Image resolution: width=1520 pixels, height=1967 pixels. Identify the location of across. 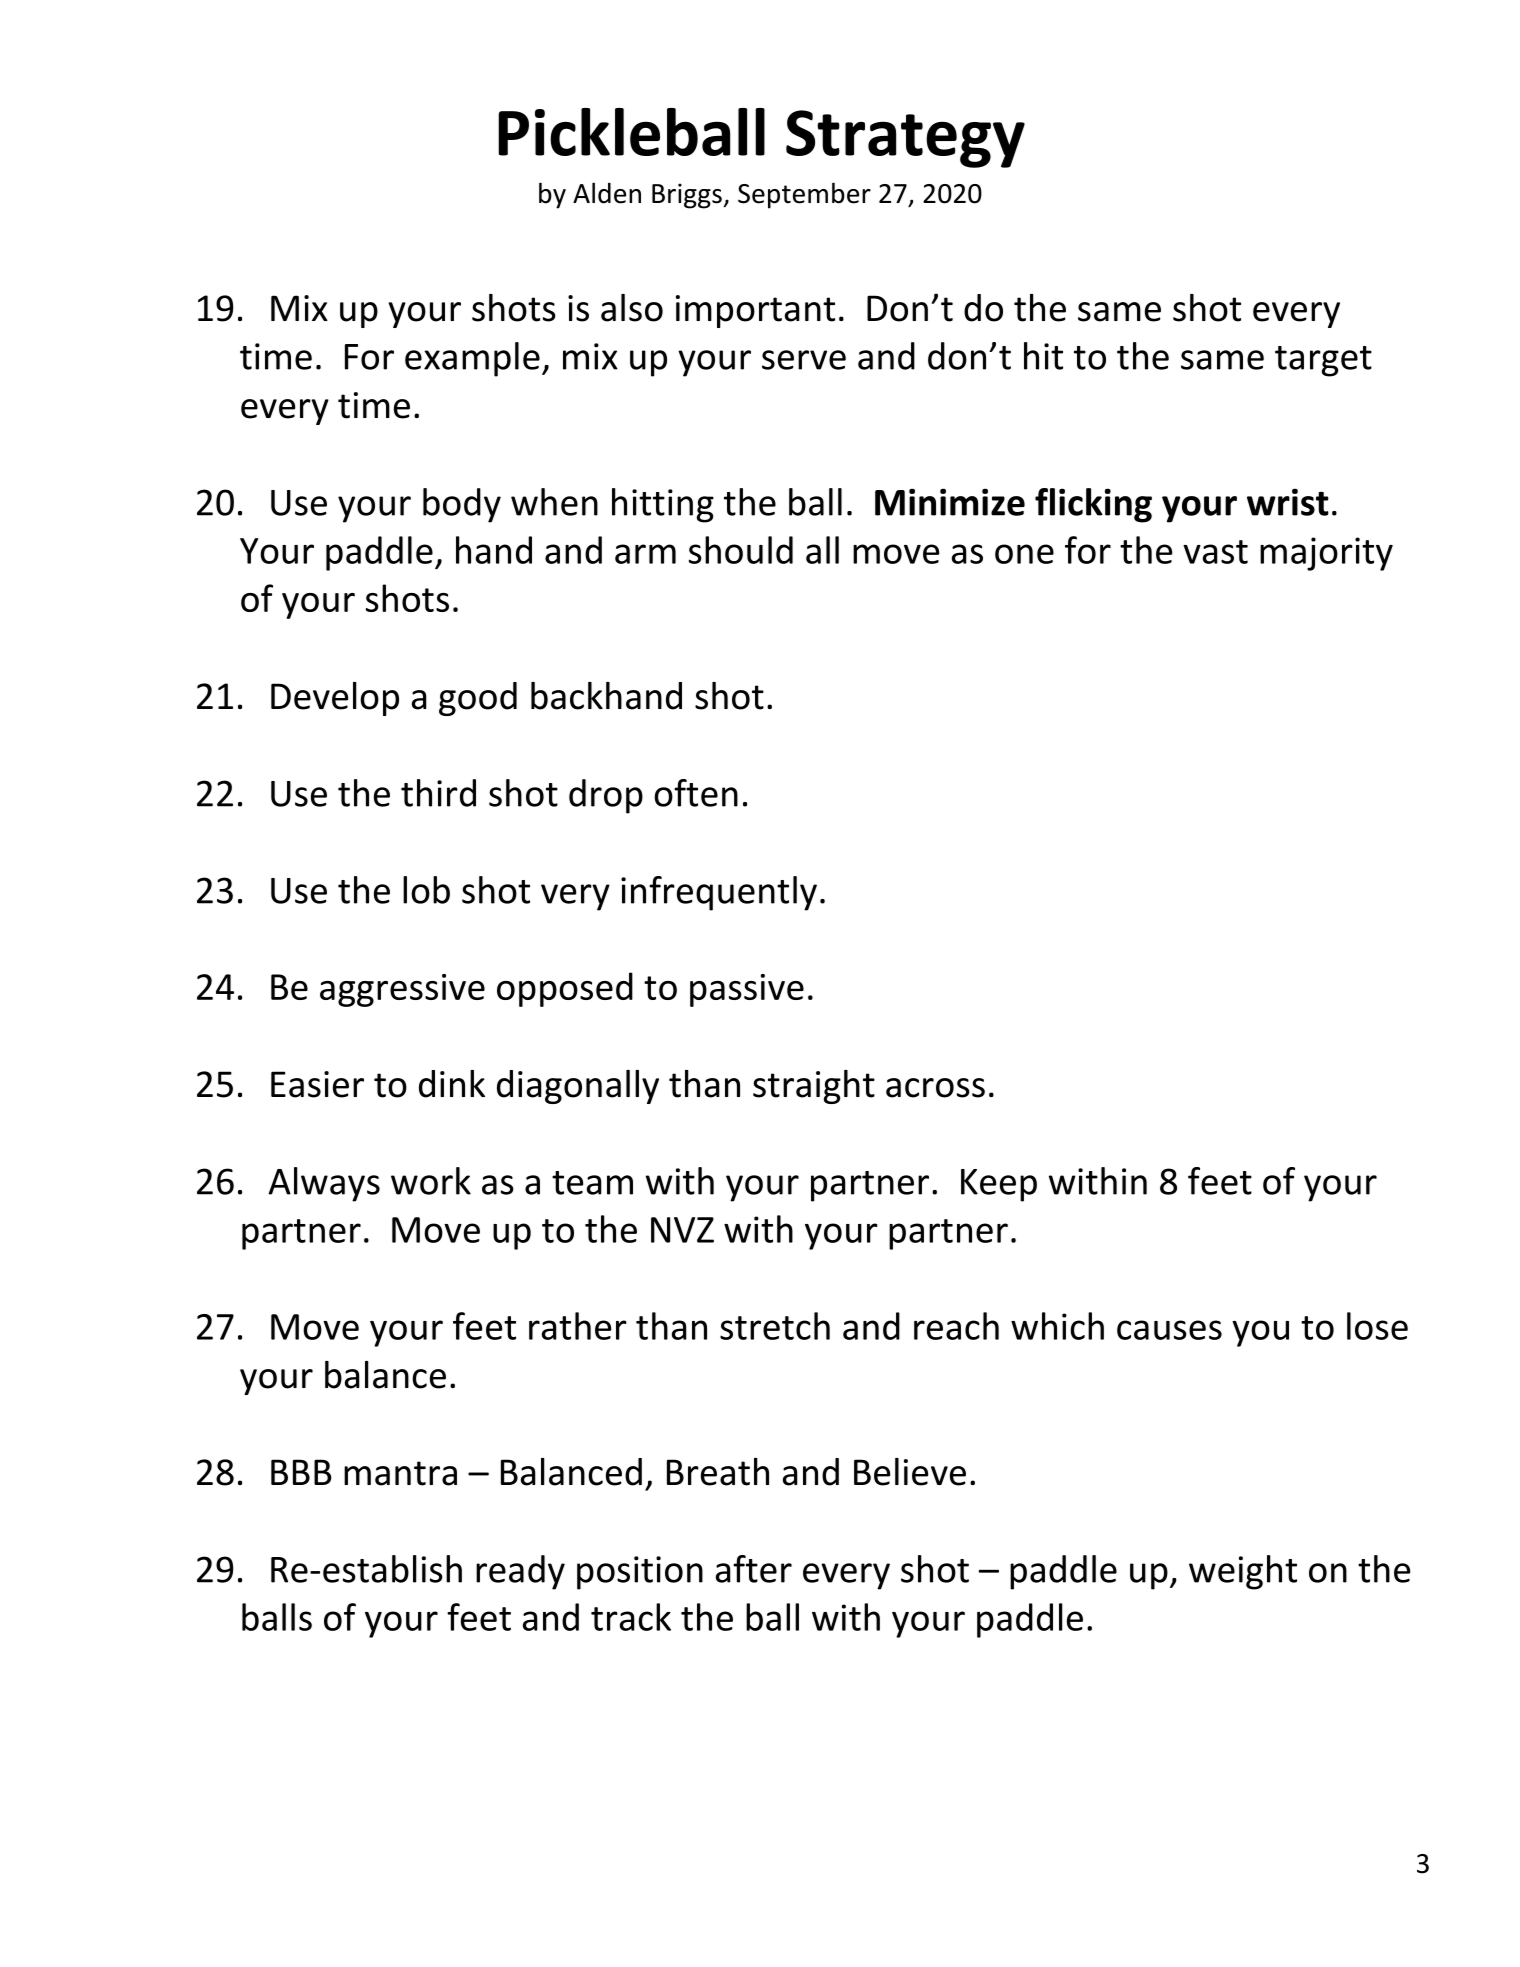
(935, 1088).
